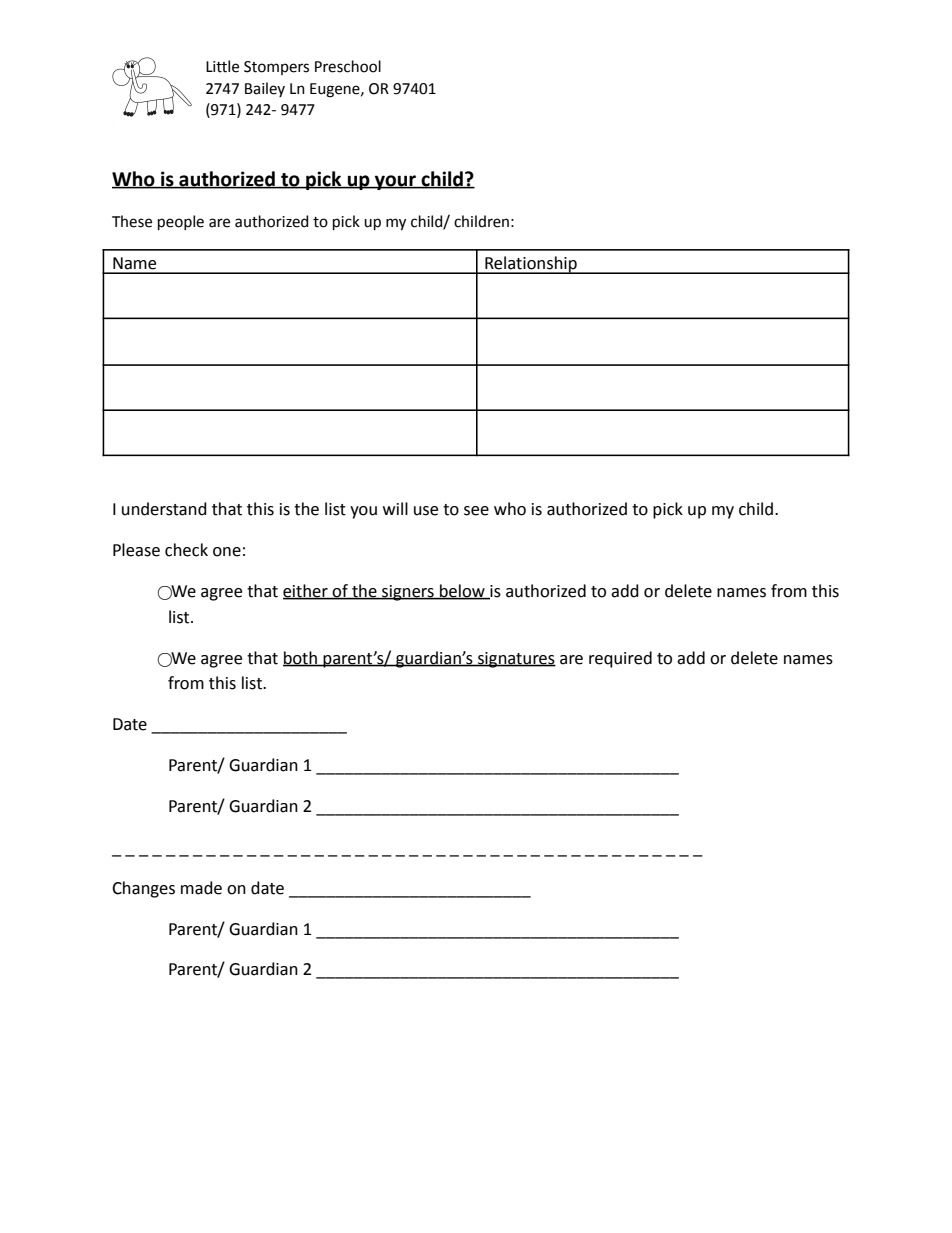 Image resolution: width=952 pixels, height=1233 pixels. Describe the element at coordinates (395, 182) in the document. I see `your` at that location.
